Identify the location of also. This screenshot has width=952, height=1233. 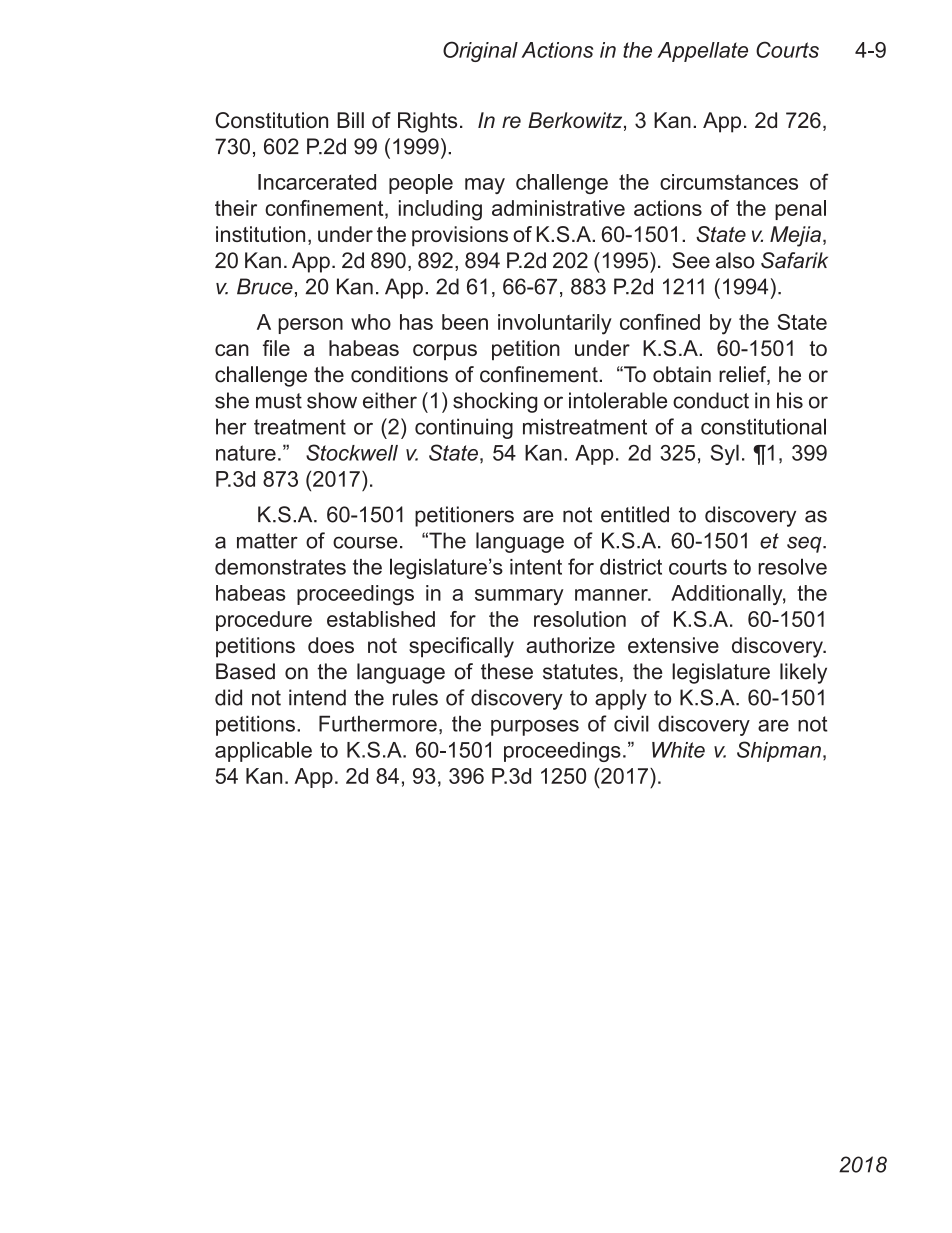
(735, 260).
